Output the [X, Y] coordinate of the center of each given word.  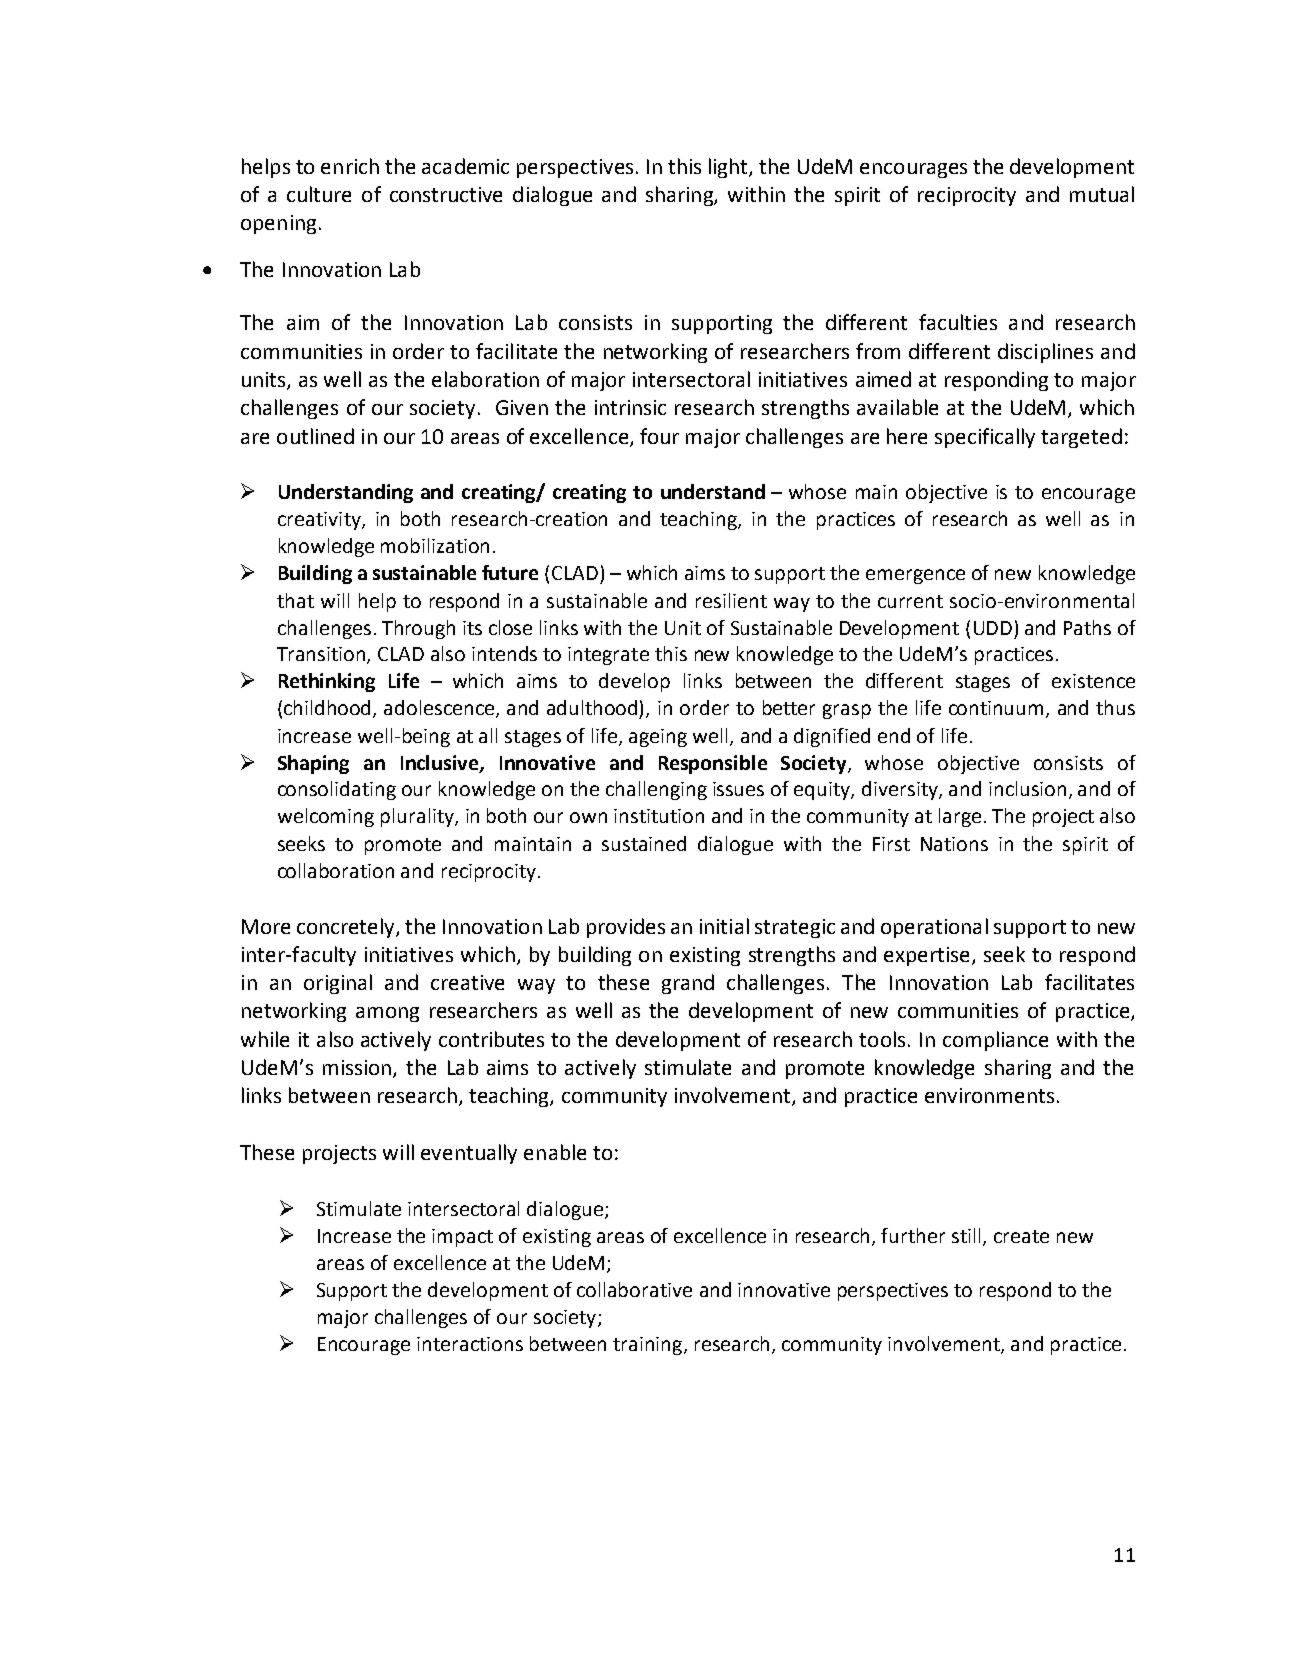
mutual [1102, 194]
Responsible [713, 764]
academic [465, 166]
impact [462, 1238]
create [1021, 1236]
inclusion [1027, 788]
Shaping [313, 764]
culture [319, 194]
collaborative [634, 1289]
